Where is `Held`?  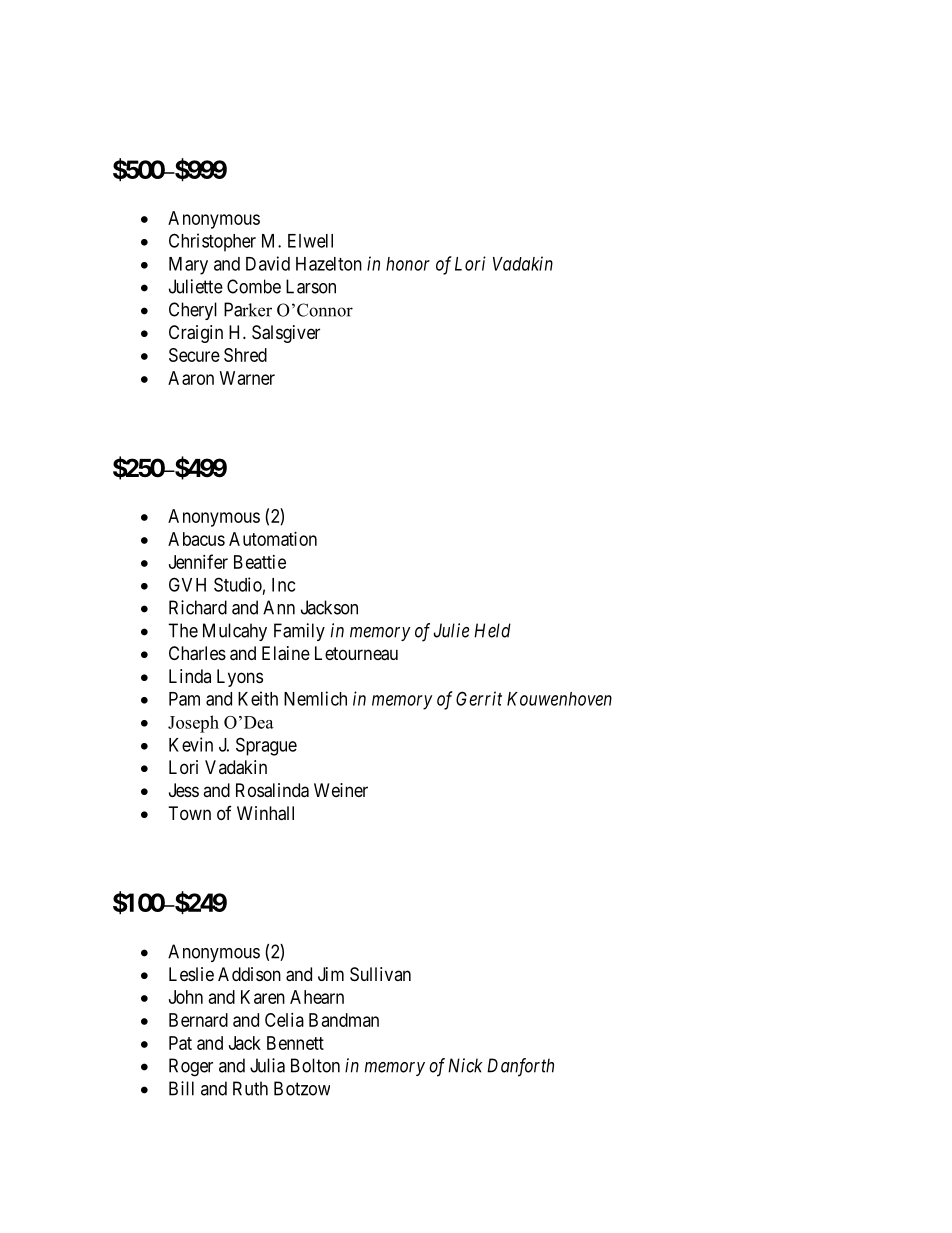 Held is located at coordinates (492, 630).
